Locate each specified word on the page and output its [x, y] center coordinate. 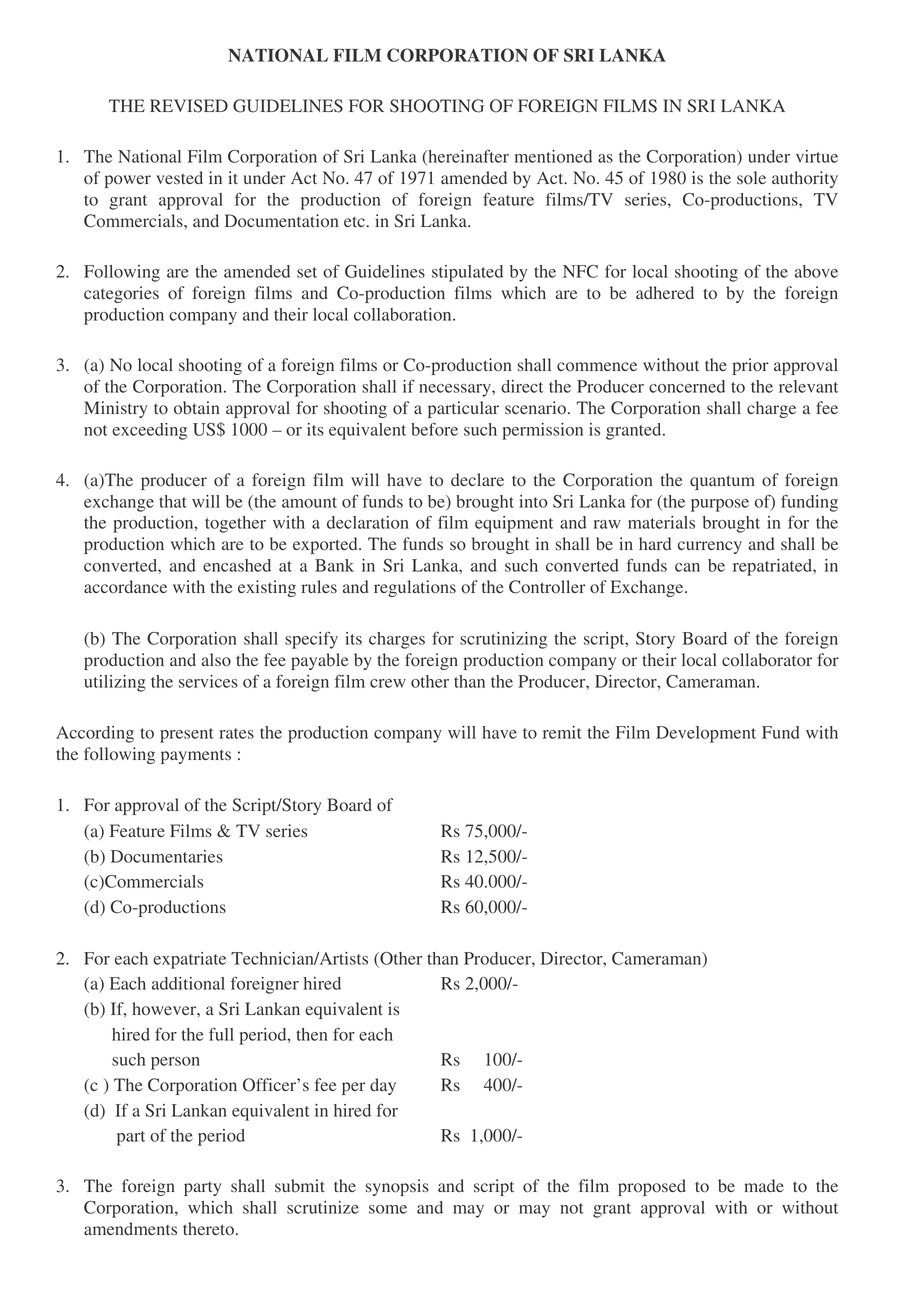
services [208, 681]
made [764, 1185]
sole [751, 178]
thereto [208, 1229]
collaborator [767, 660]
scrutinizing [503, 640]
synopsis [397, 1187]
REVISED [189, 106]
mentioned [553, 156]
